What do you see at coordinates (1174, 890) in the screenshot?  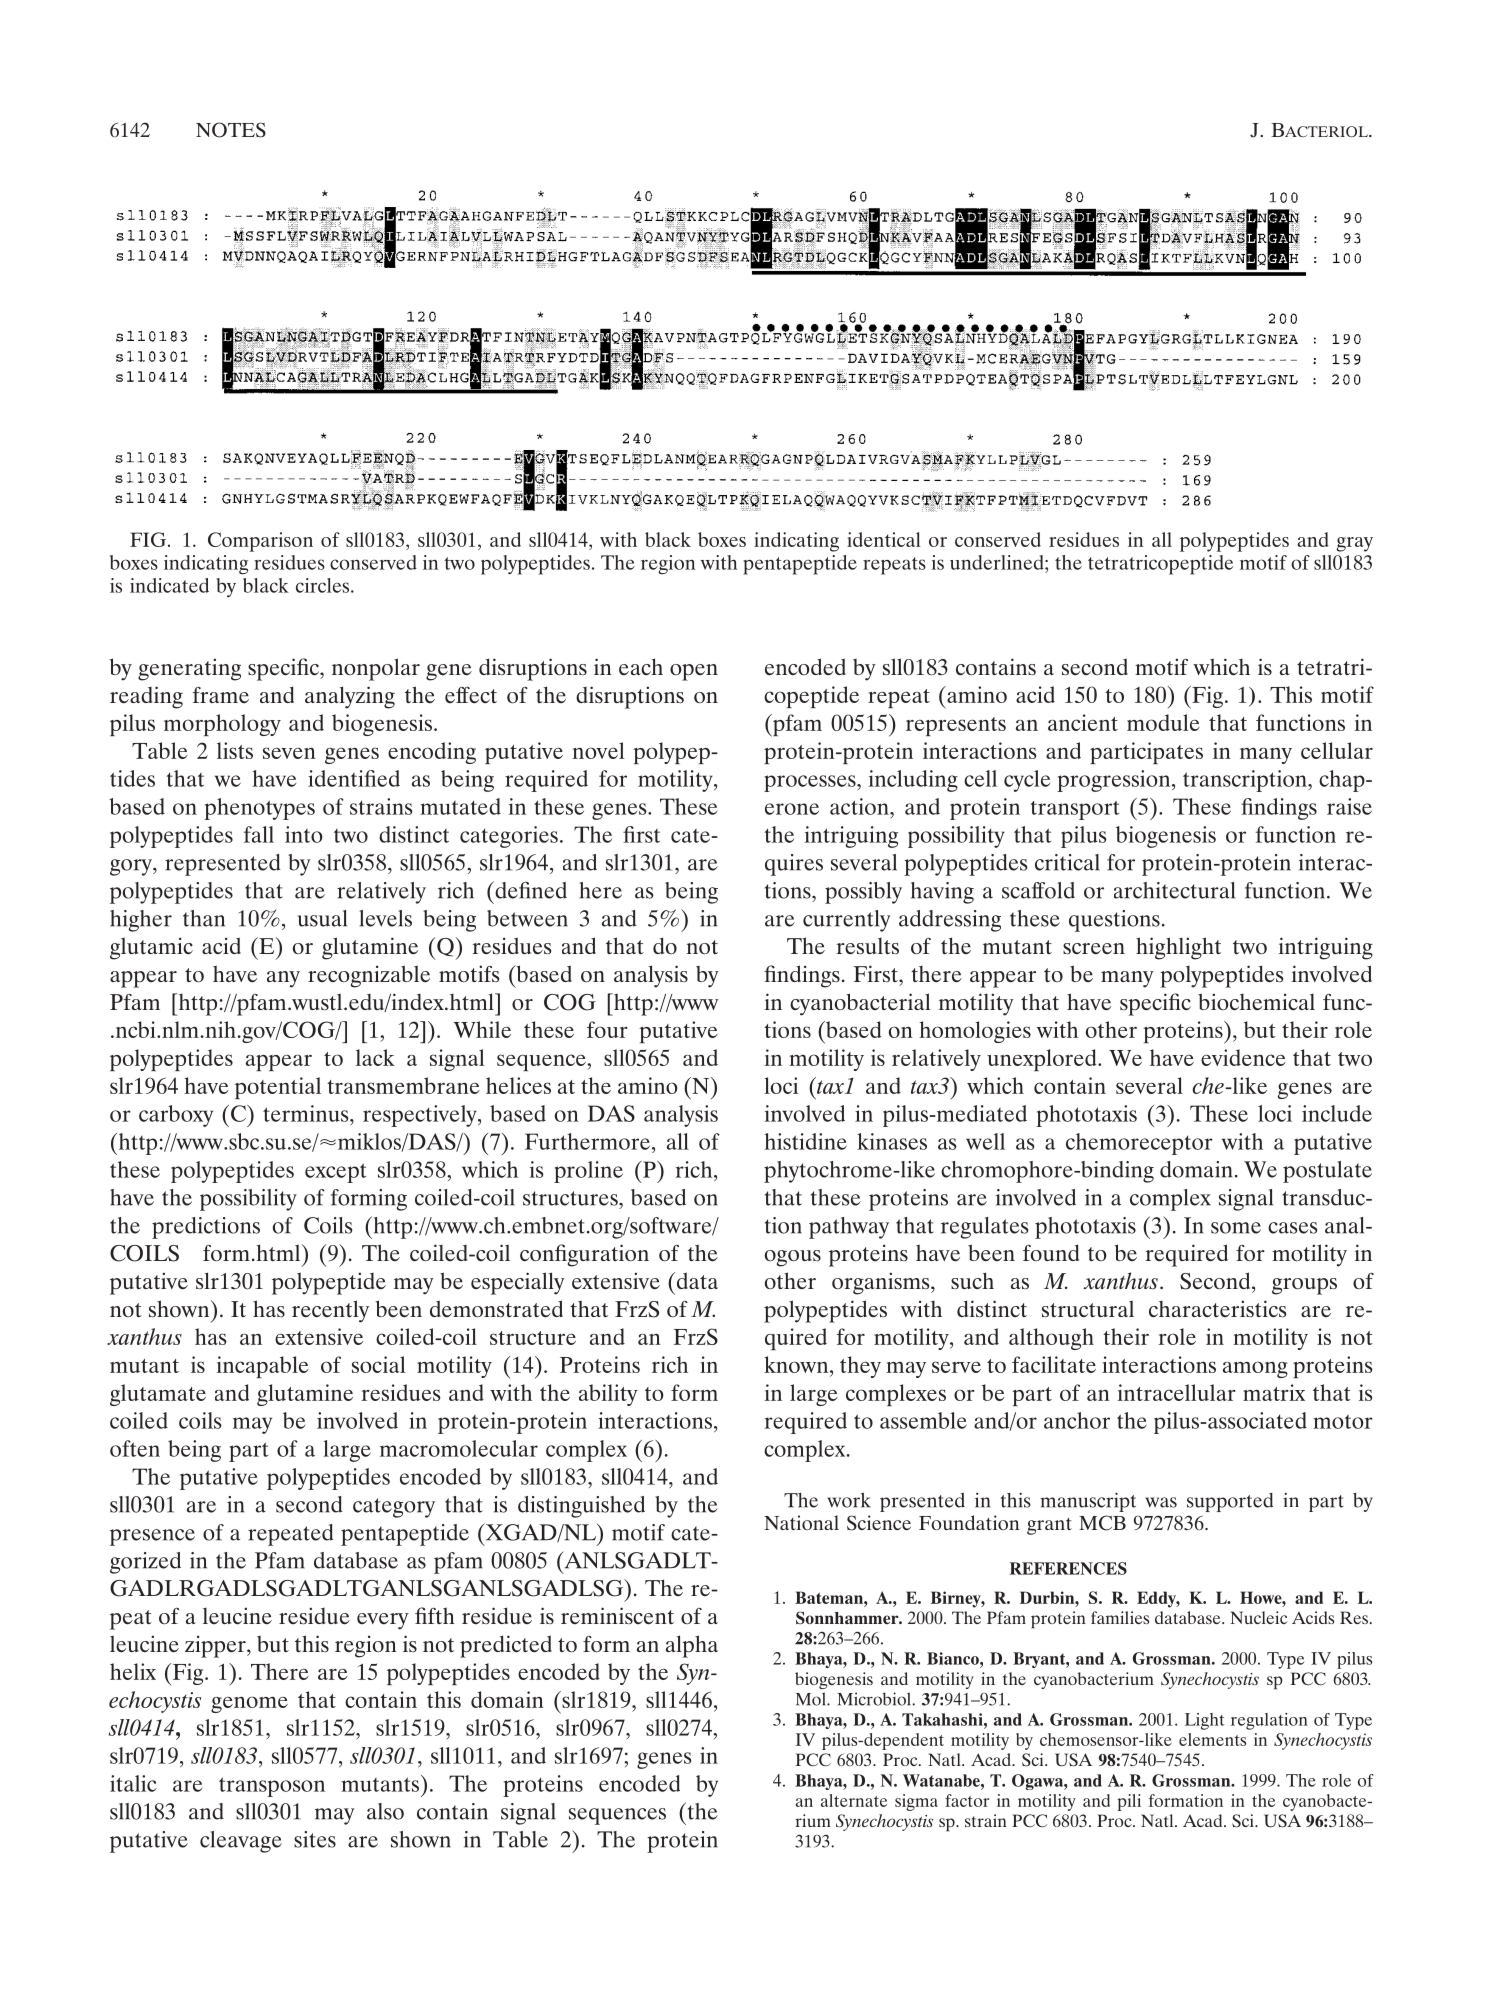 I see `architectural` at bounding box center [1174, 890].
